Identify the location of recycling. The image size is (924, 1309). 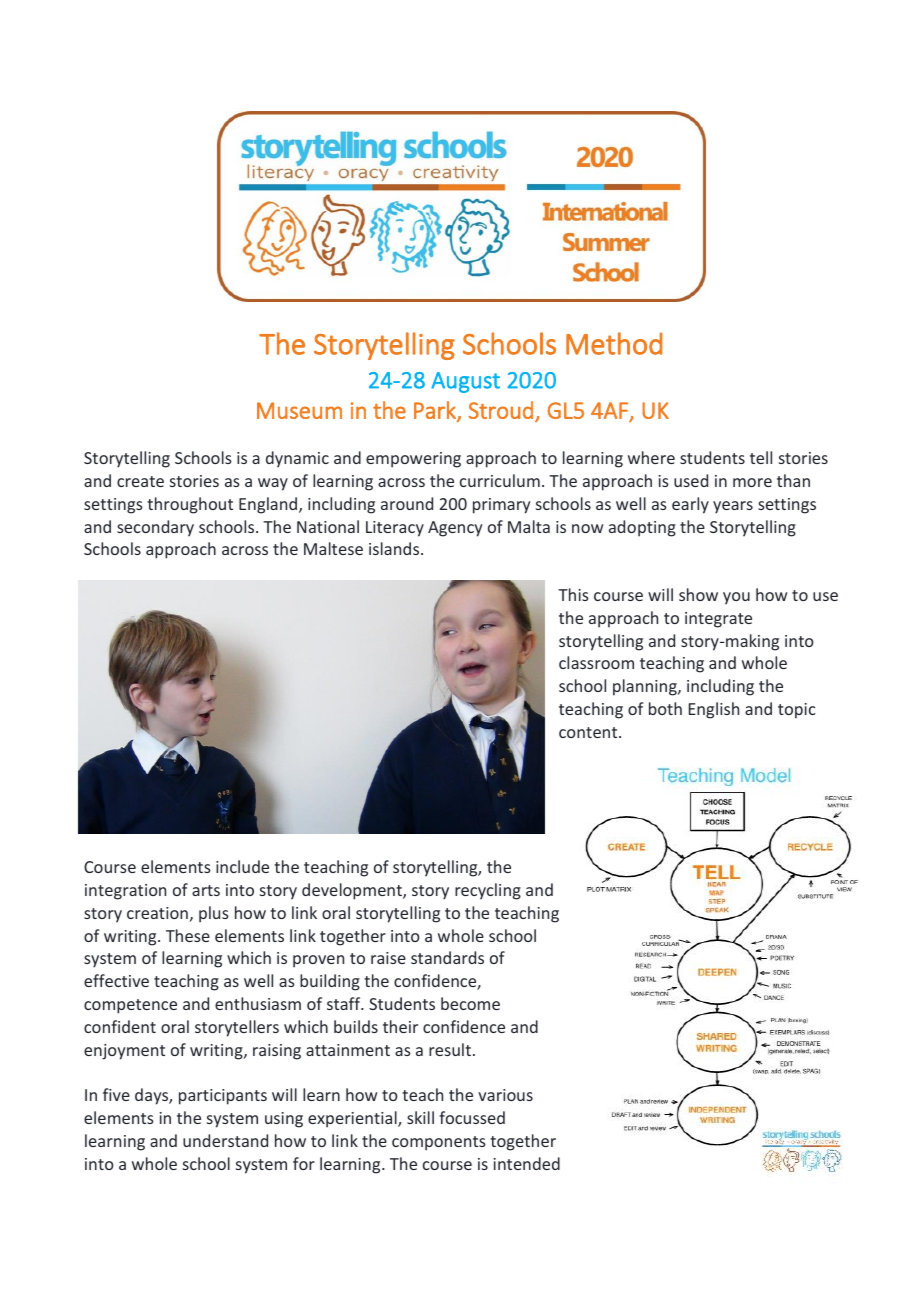
(488, 891).
